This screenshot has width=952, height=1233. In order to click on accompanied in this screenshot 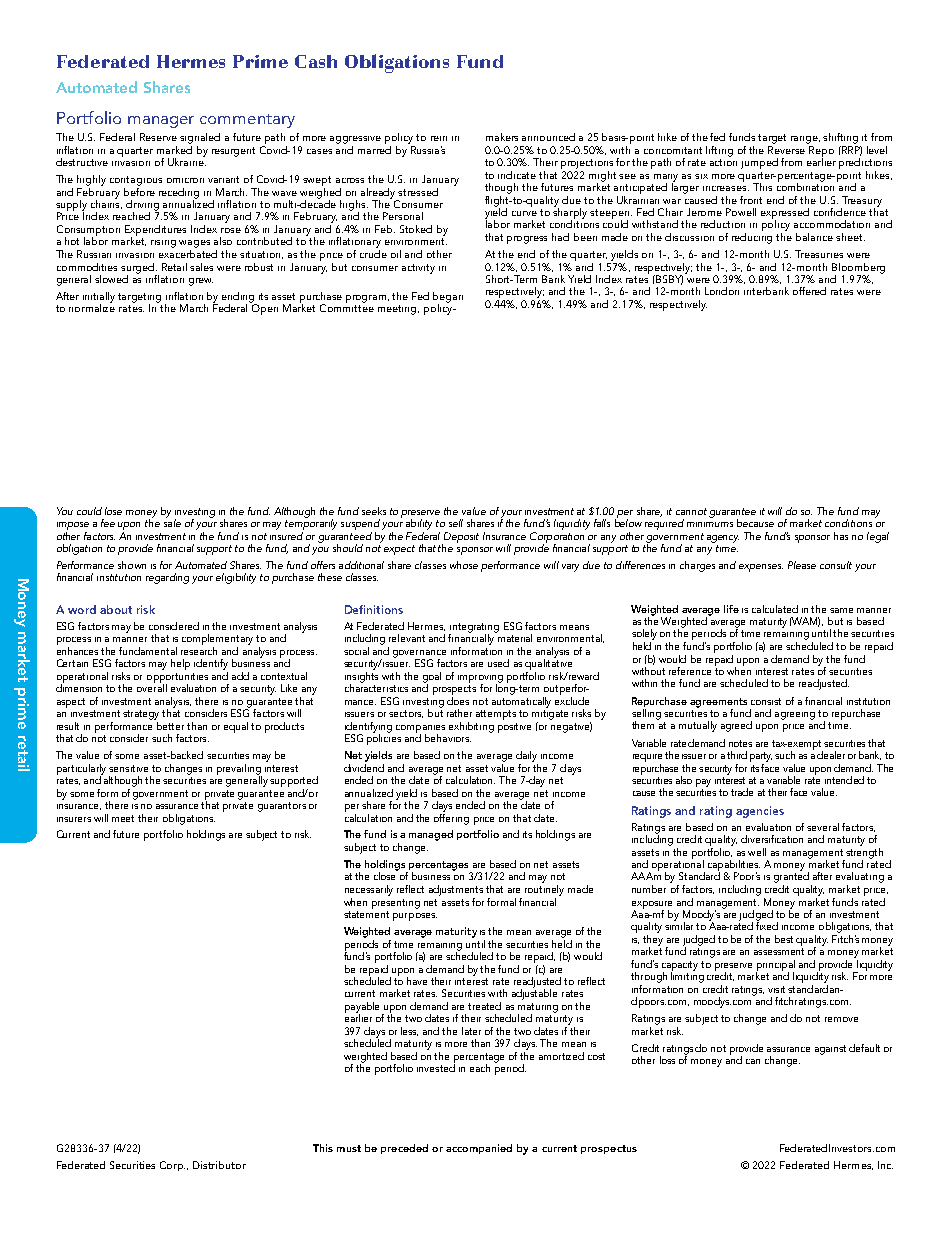, I will do `click(479, 1149)`.
